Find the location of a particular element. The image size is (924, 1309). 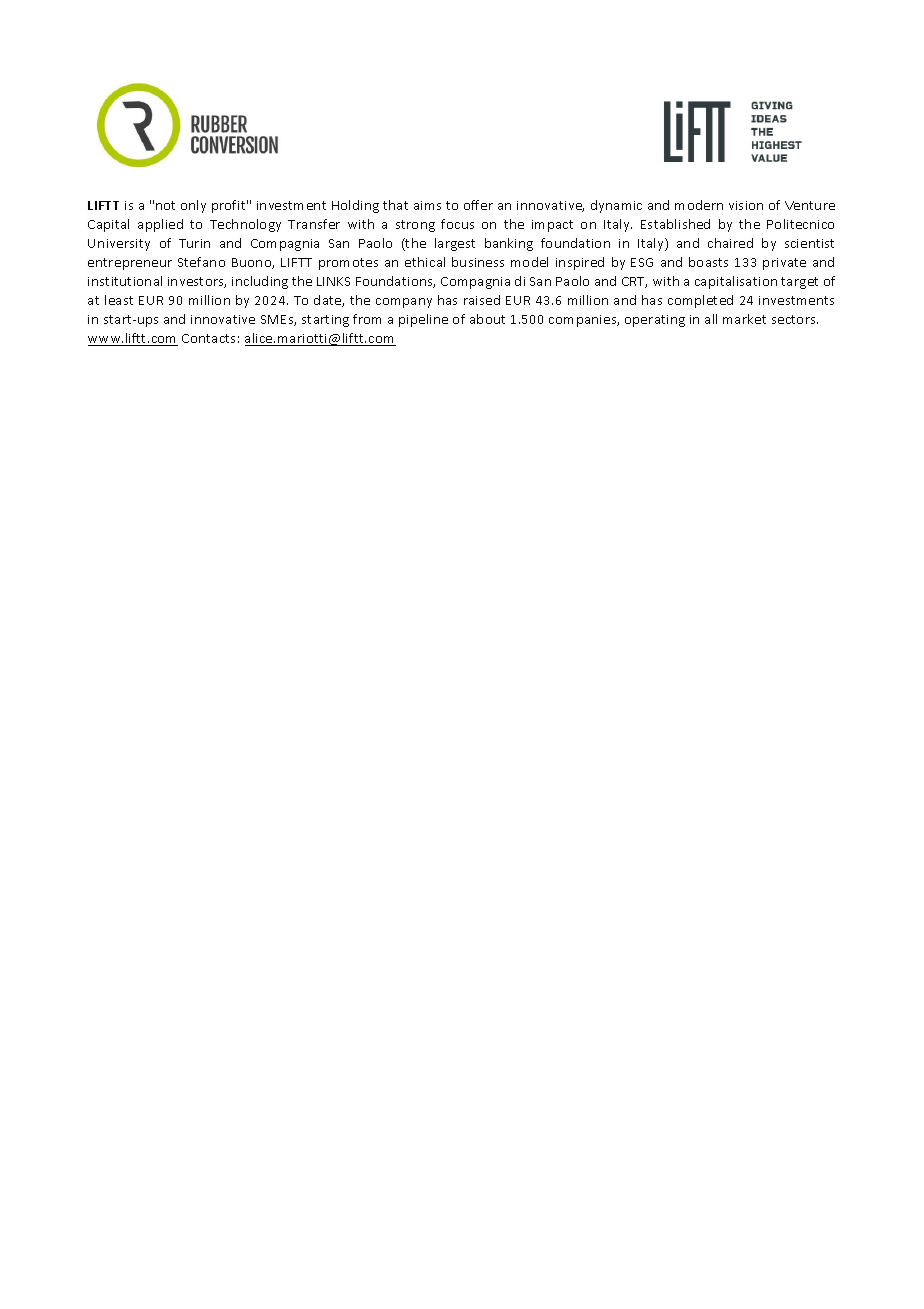

offer is located at coordinates (478, 205).
